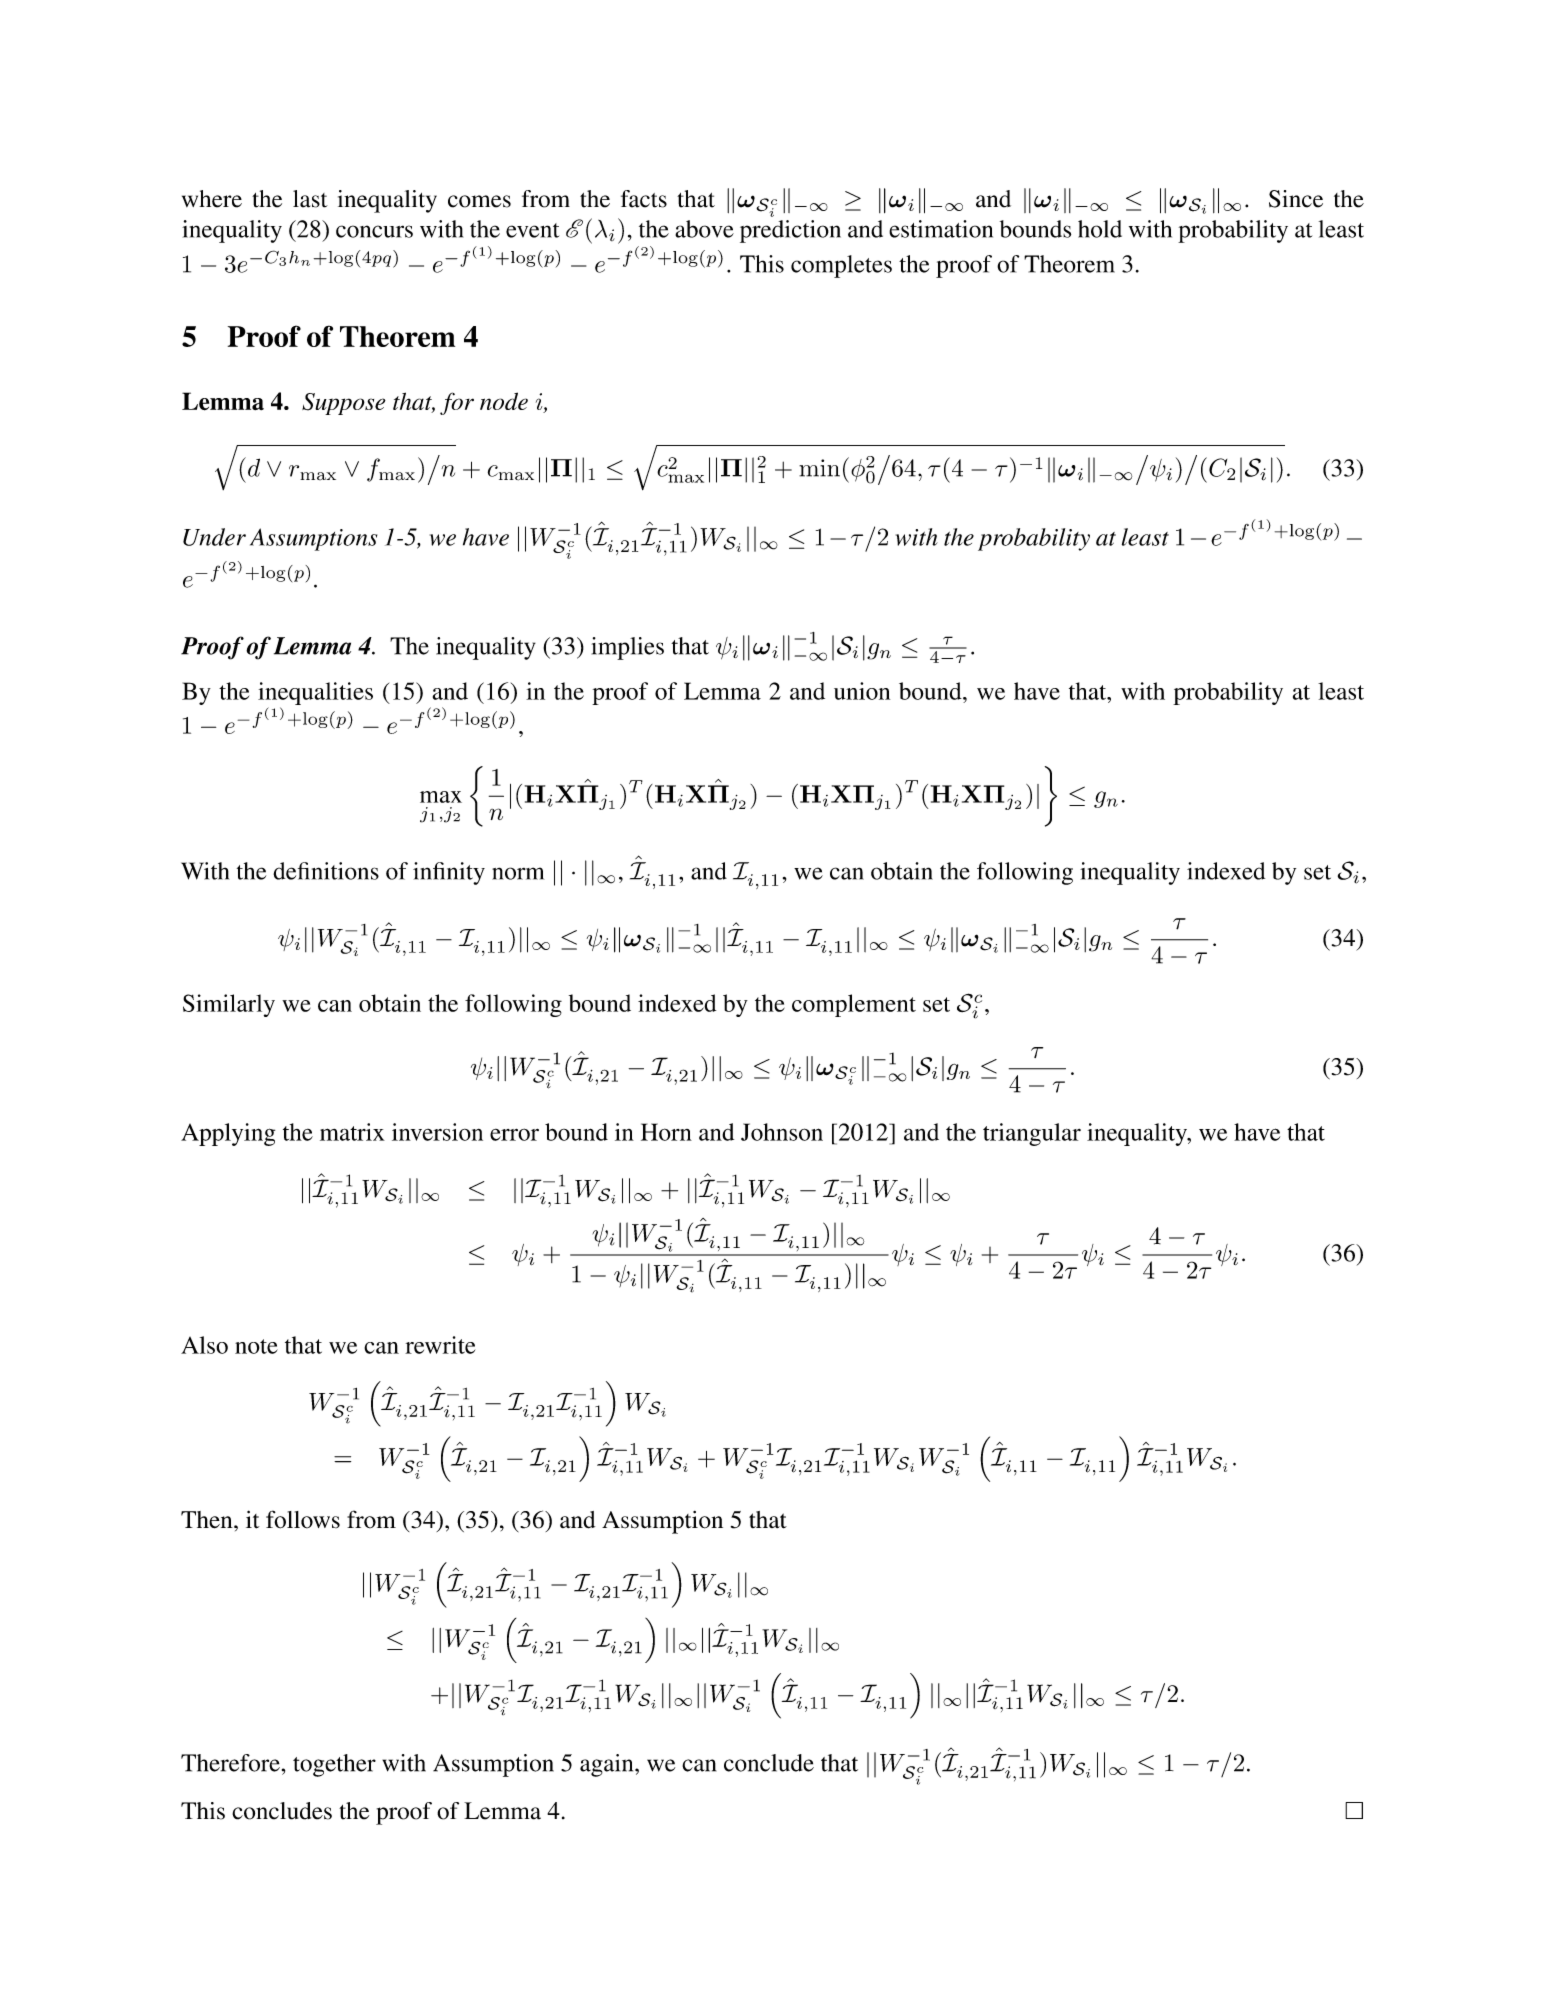 This screenshot has height=2001, width=1546. What do you see at coordinates (628, 648) in the screenshot?
I see `implies` at bounding box center [628, 648].
